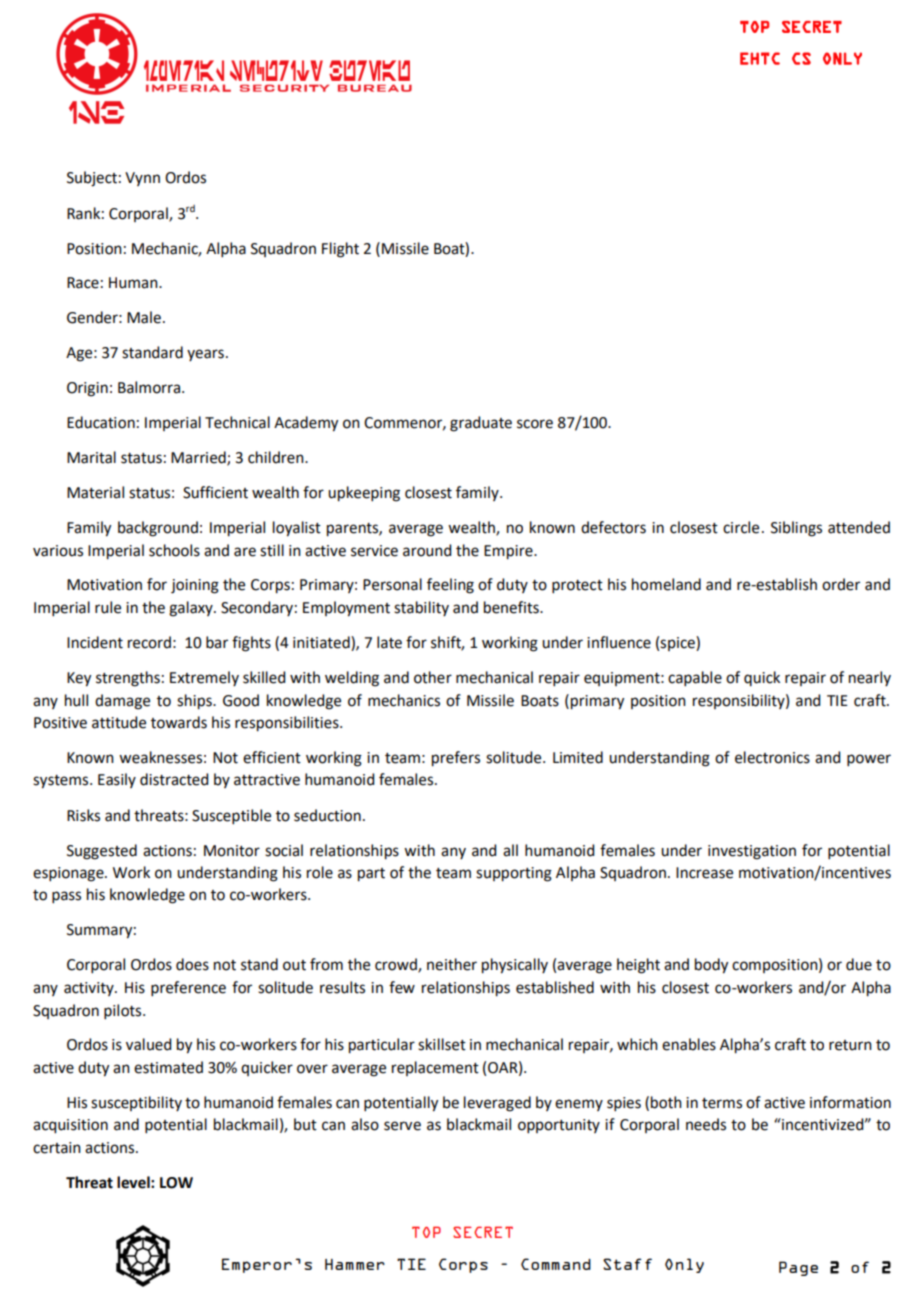 This screenshot has width=924, height=1308. Describe the element at coordinates (556, 1264) in the screenshot. I see `Command` at that location.
